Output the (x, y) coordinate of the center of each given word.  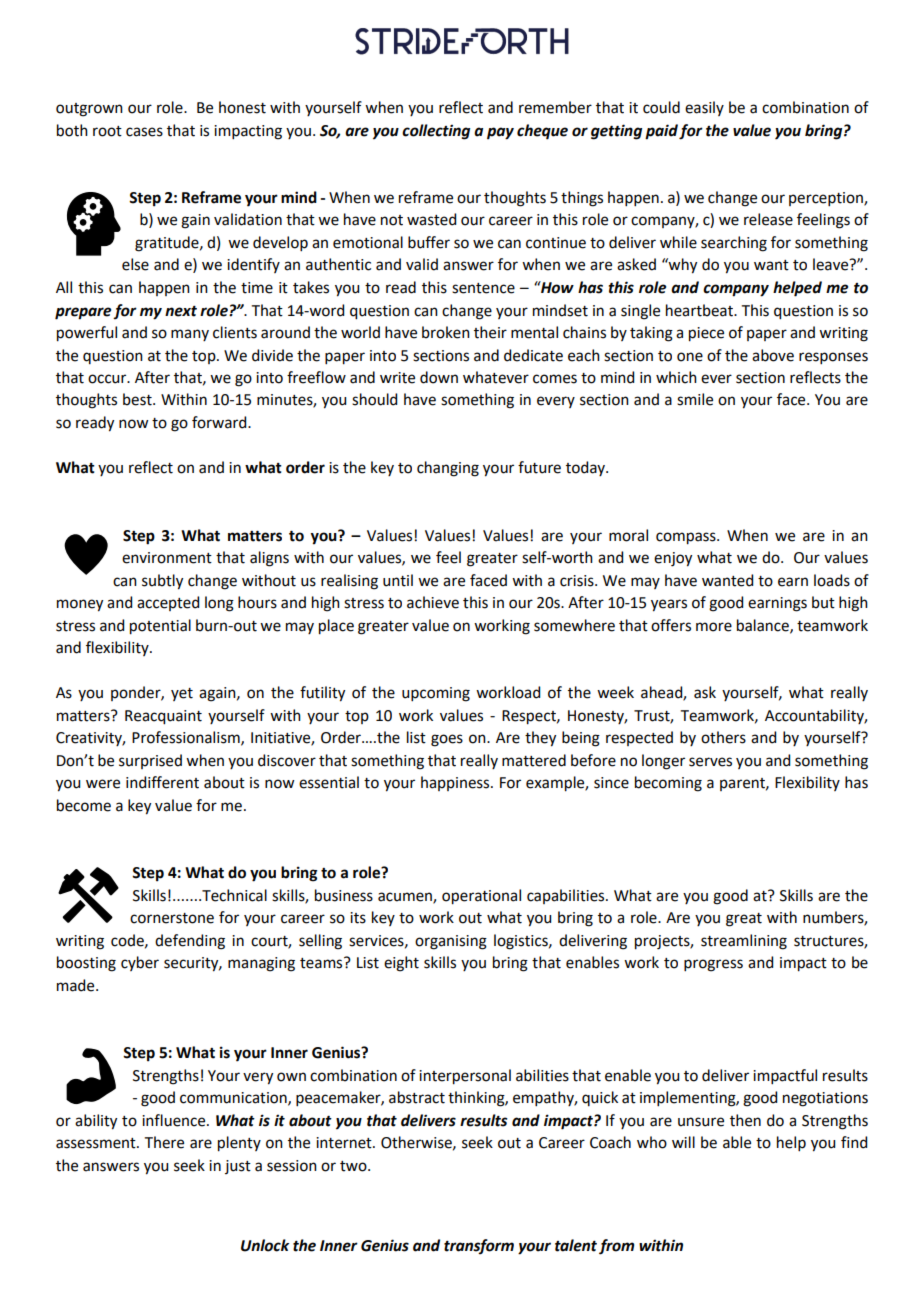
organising (451, 942)
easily (704, 108)
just (238, 1167)
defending (190, 942)
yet (182, 694)
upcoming (436, 694)
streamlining (744, 942)
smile (695, 399)
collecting (436, 132)
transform (479, 1246)
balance (764, 626)
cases (144, 132)
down (439, 377)
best (138, 399)
